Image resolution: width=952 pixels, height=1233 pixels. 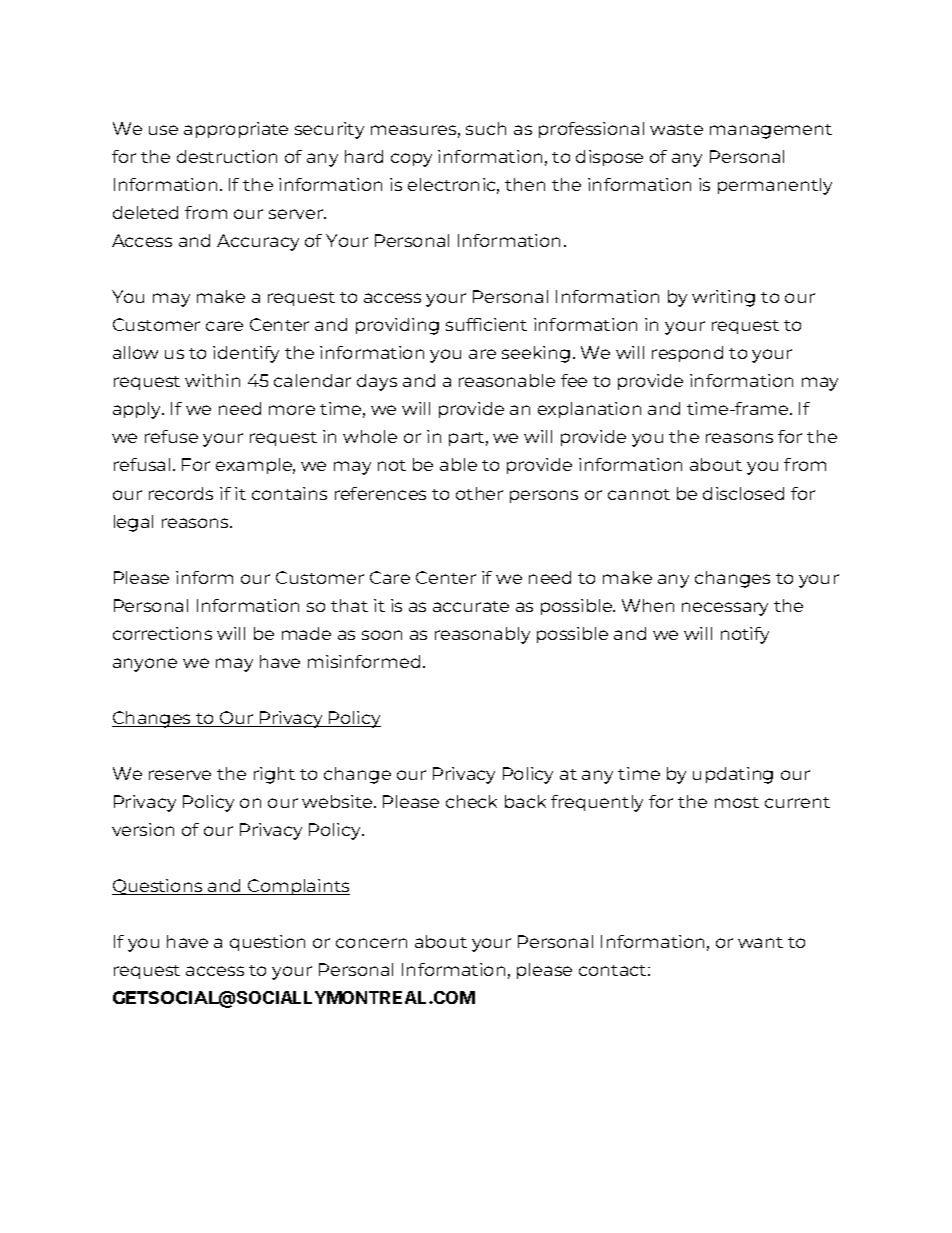 What do you see at coordinates (298, 887) in the screenshot?
I see `Complaints` at bounding box center [298, 887].
